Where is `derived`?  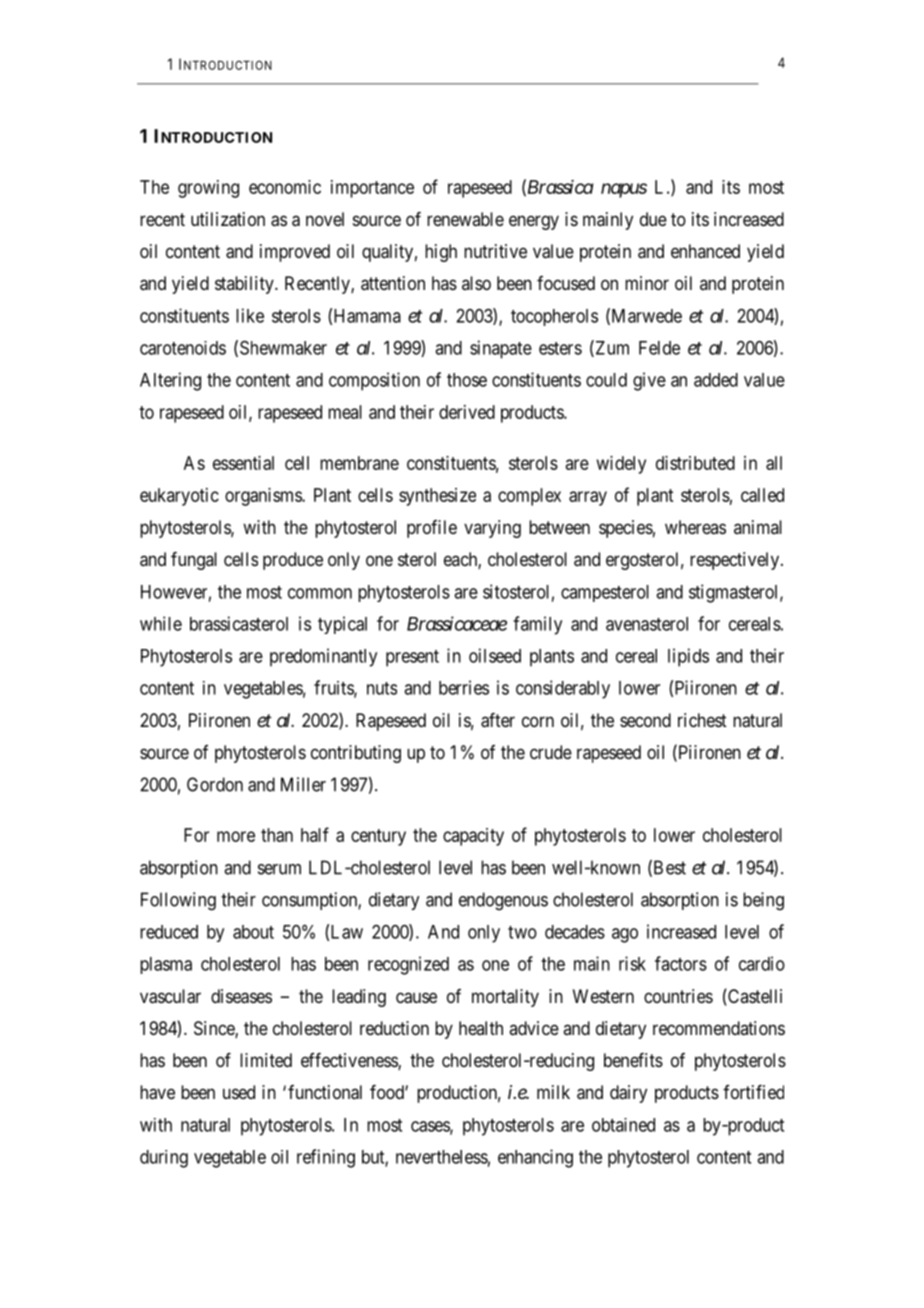 derived is located at coordinates (467, 412).
